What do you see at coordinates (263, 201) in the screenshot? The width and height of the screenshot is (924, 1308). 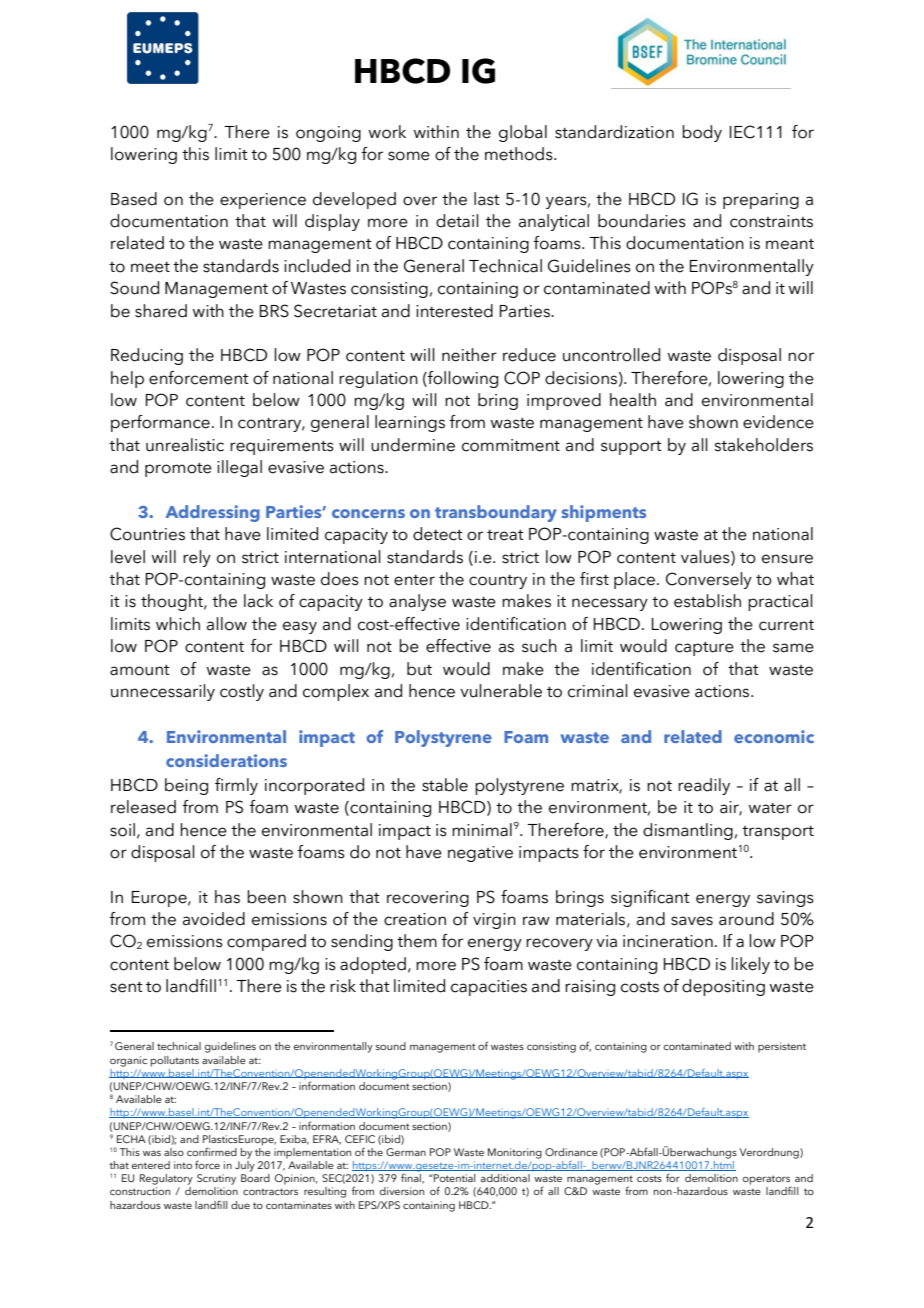 I see `experience` at bounding box center [263, 201].
